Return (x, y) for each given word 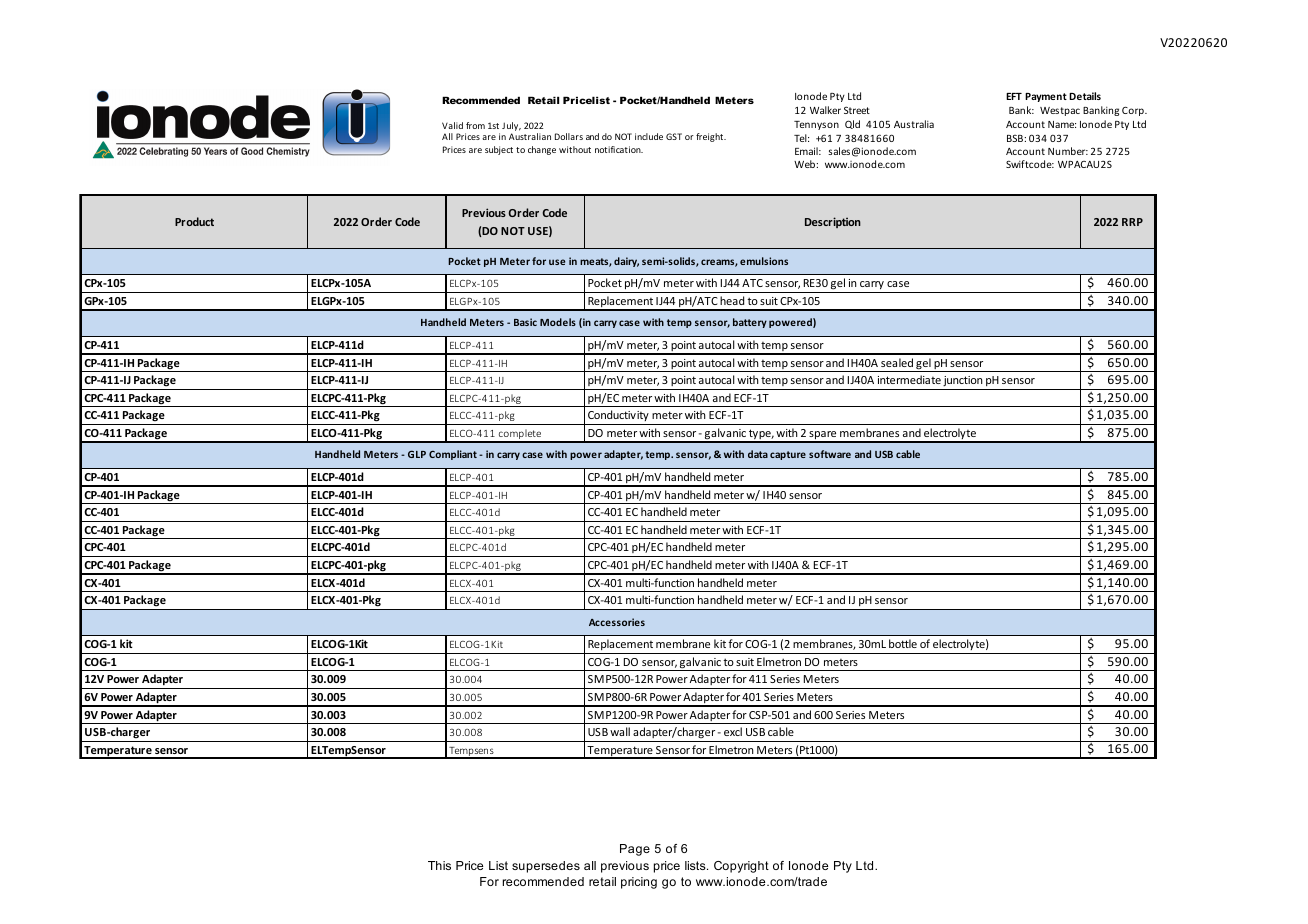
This (439, 865)
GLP (417, 454)
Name (1062, 124)
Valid (452, 125)
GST (674, 136)
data (758, 454)
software (830, 454)
